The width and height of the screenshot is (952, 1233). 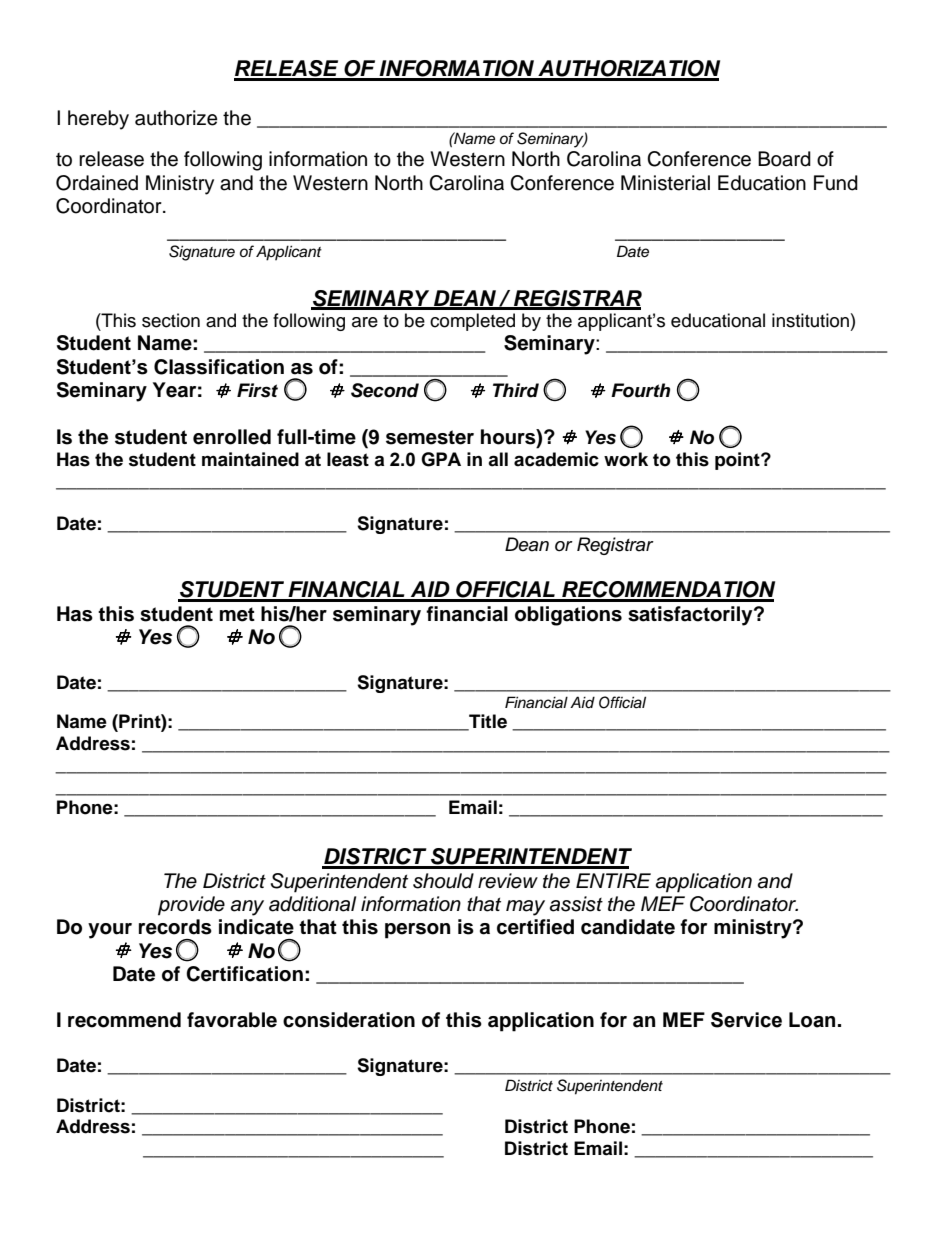 I want to click on authorize, so click(x=176, y=118).
